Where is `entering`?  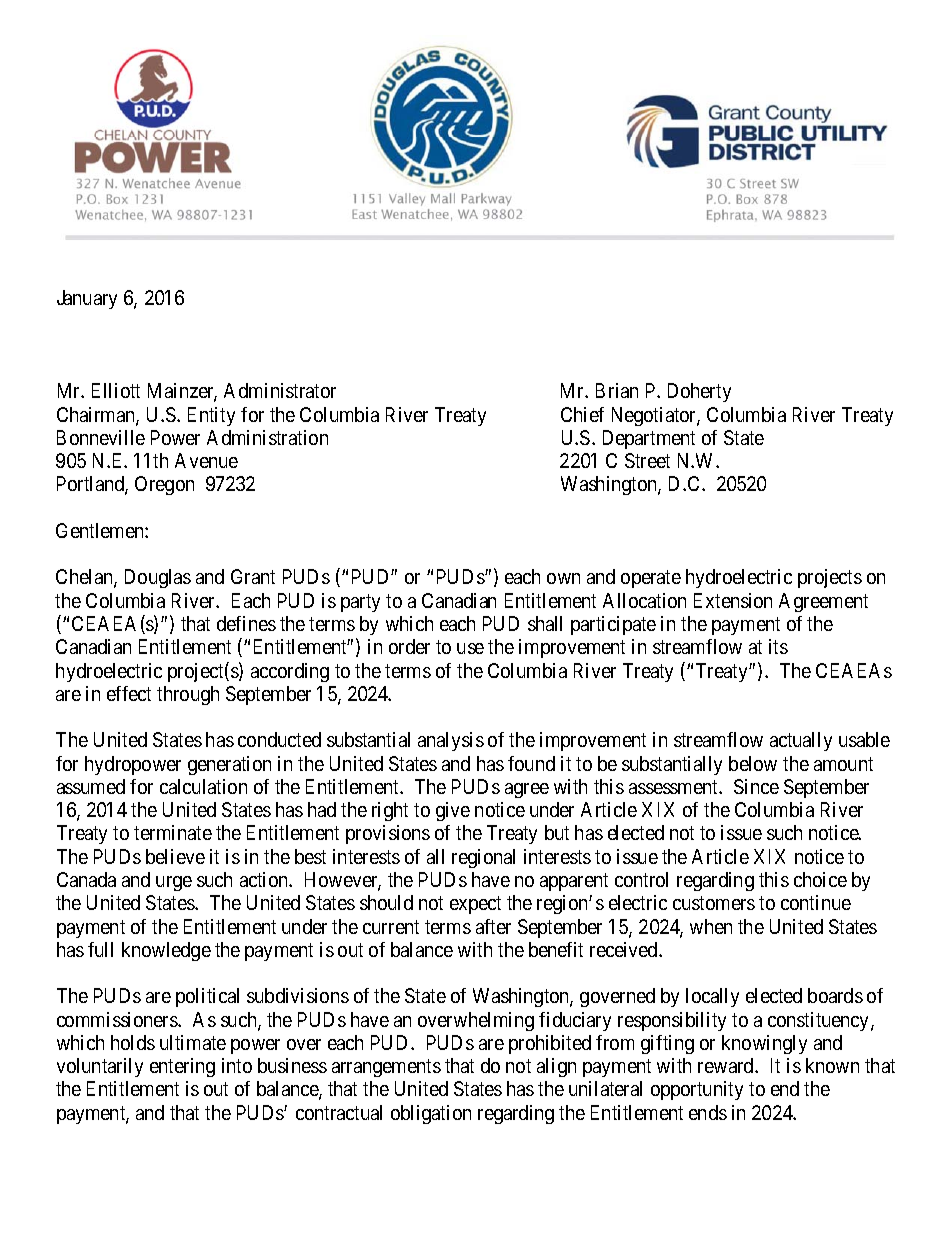
entering is located at coordinates (182, 1067).
